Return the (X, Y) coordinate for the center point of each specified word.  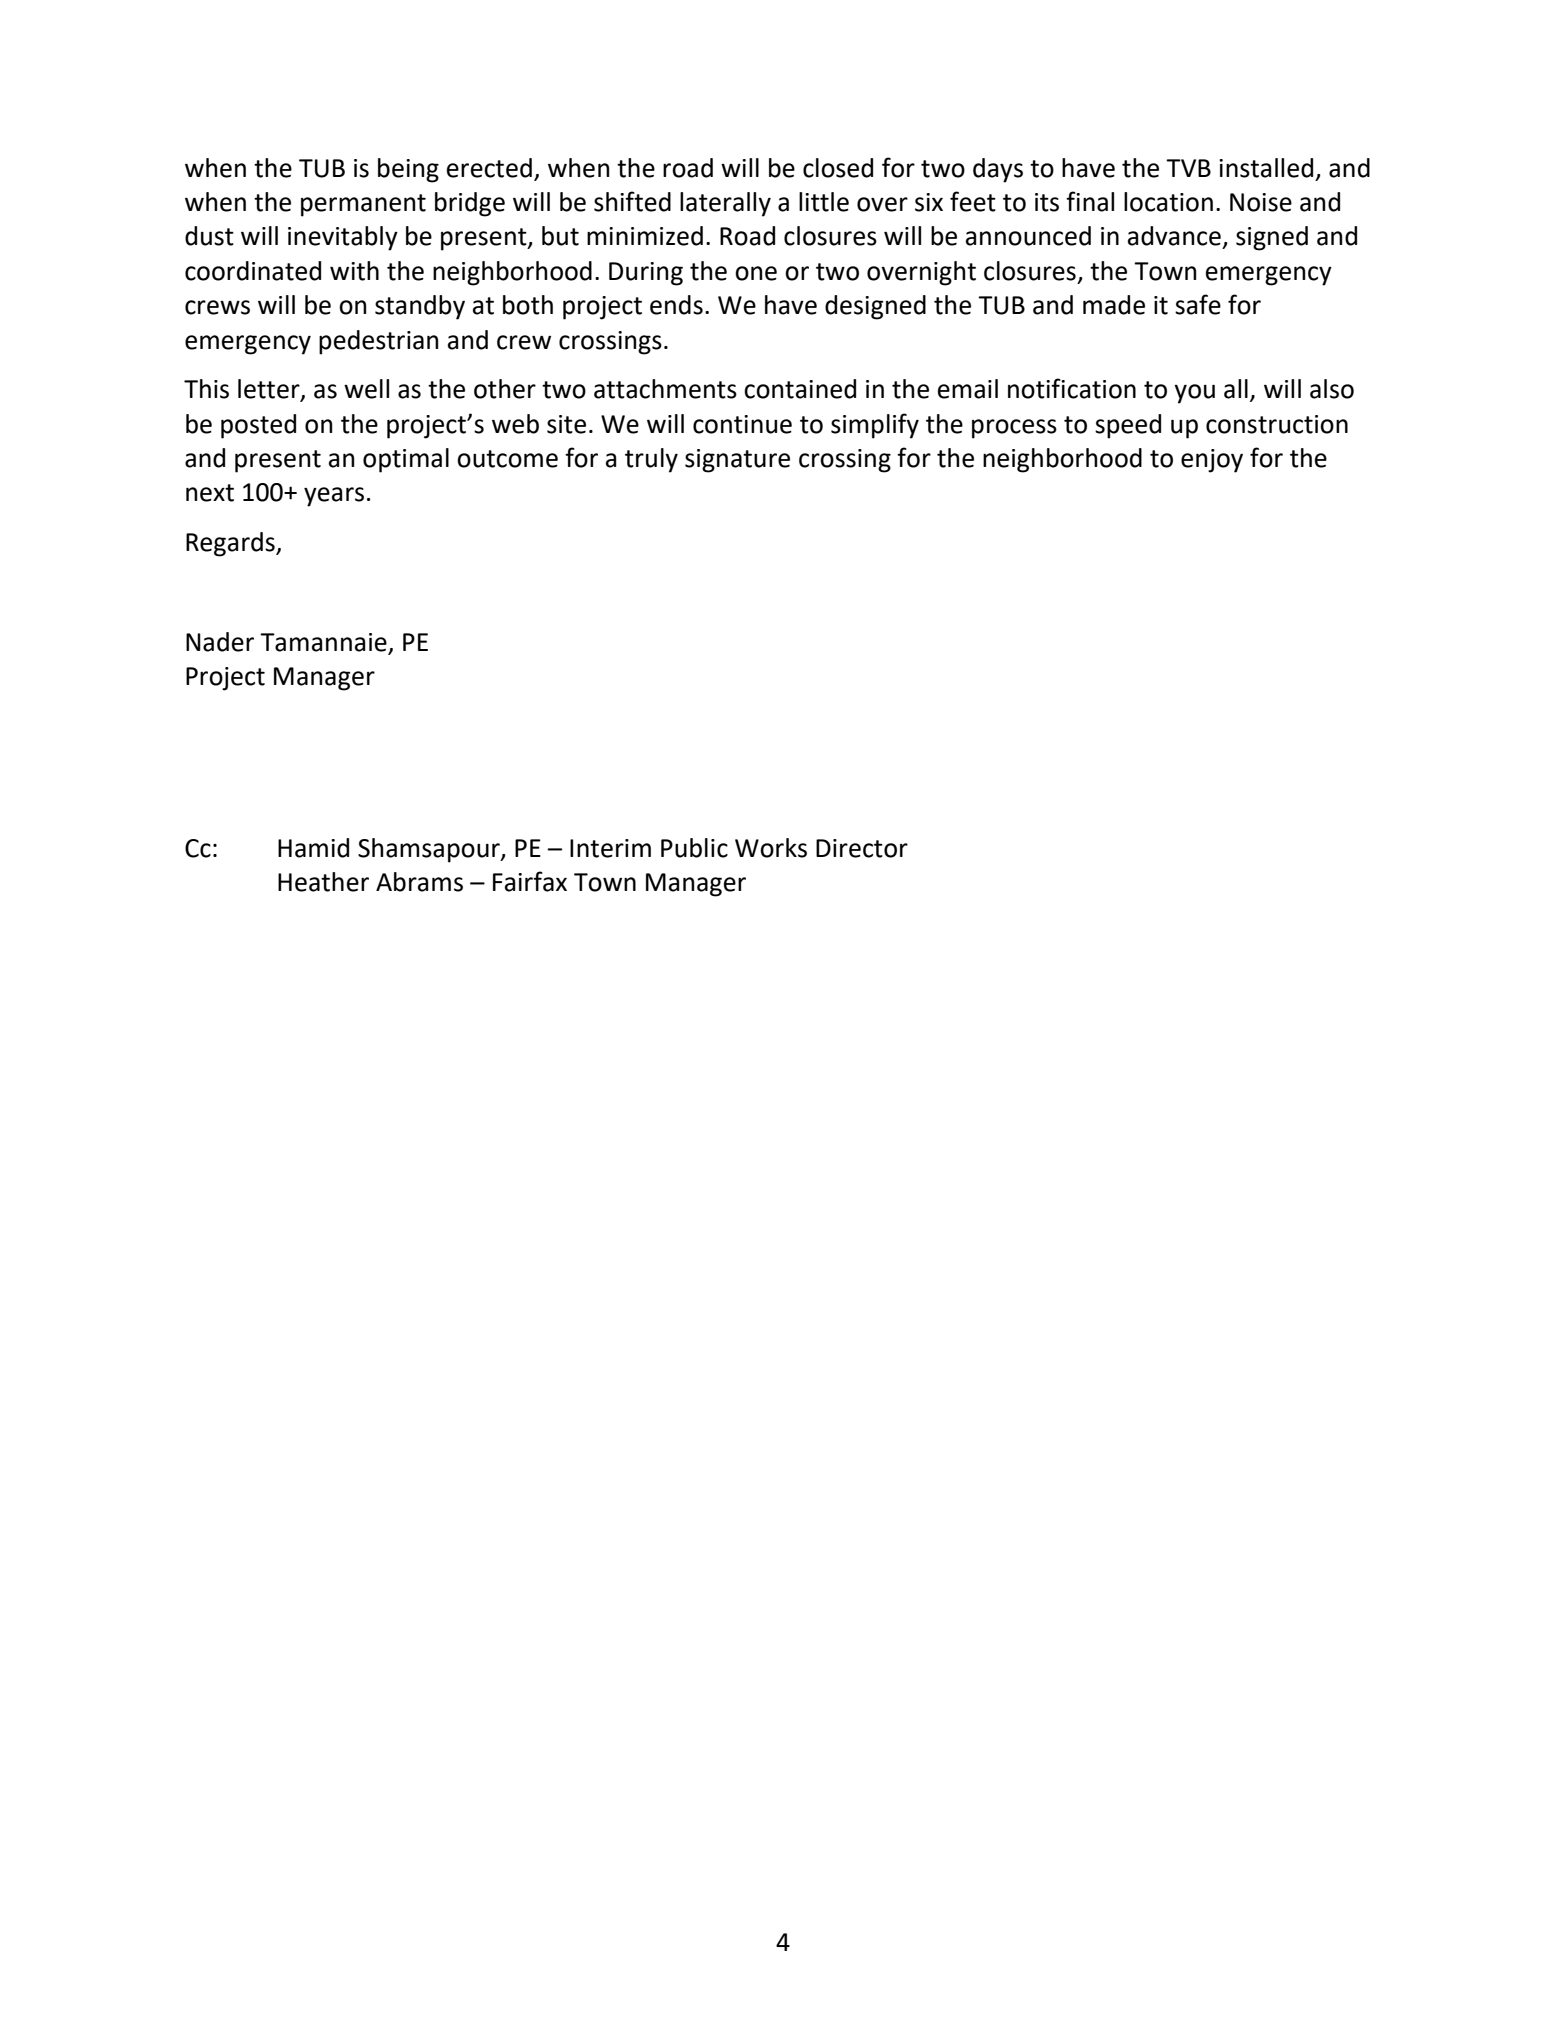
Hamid (313, 848)
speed (1128, 426)
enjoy (1212, 461)
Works (771, 848)
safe (1198, 304)
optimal (406, 460)
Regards (231, 544)
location (1168, 202)
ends (676, 305)
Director (862, 848)
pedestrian (379, 342)
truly (651, 460)
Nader (220, 642)
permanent (363, 205)
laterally (725, 204)
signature (737, 461)
